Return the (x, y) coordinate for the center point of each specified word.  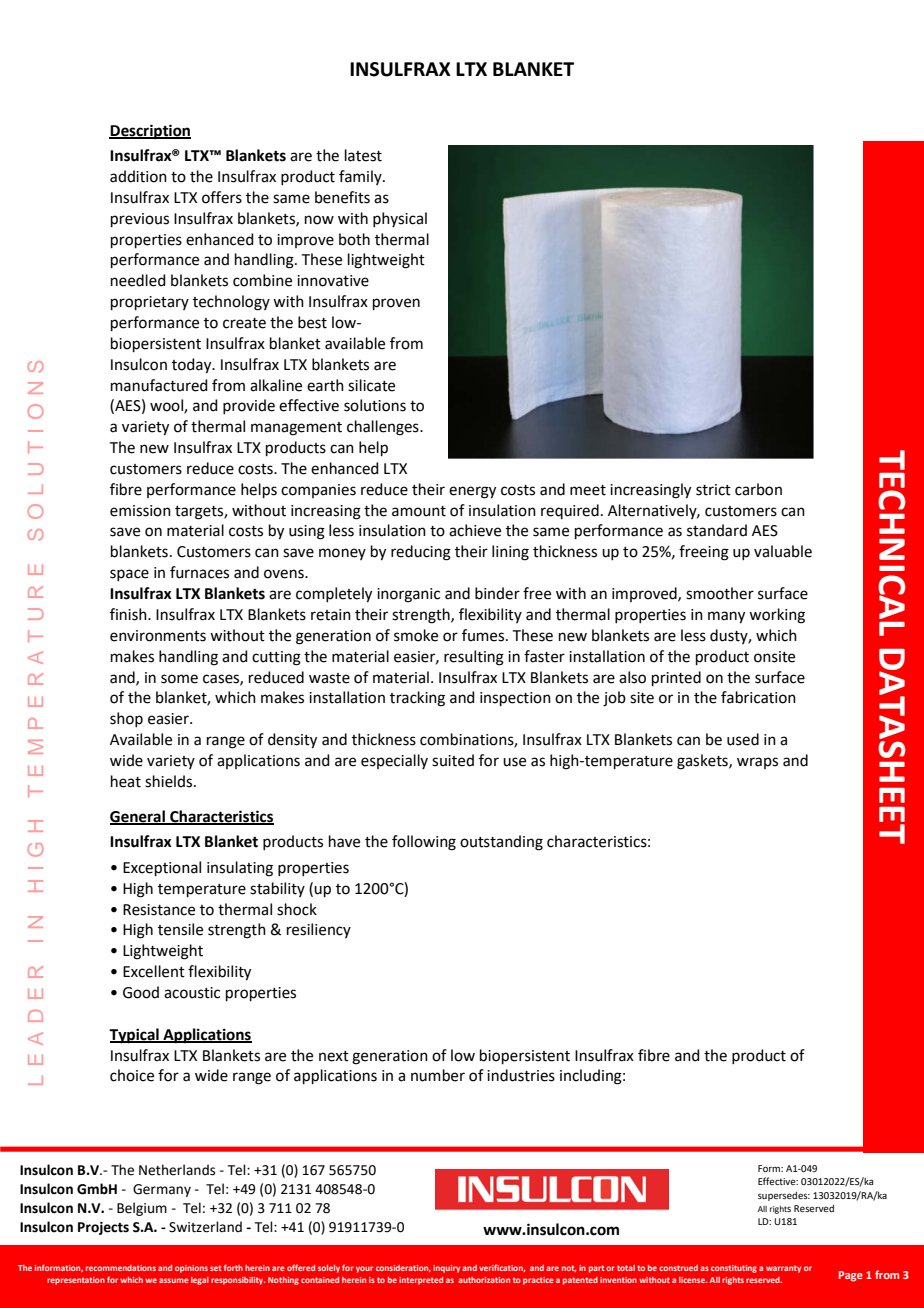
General (138, 817)
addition (138, 176)
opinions (191, 1269)
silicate (371, 385)
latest (363, 155)
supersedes (784, 1196)
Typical (135, 1036)
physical (400, 219)
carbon (758, 489)
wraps (757, 763)
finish (129, 614)
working (777, 616)
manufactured (159, 385)
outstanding (501, 843)
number (438, 1075)
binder (497, 593)
